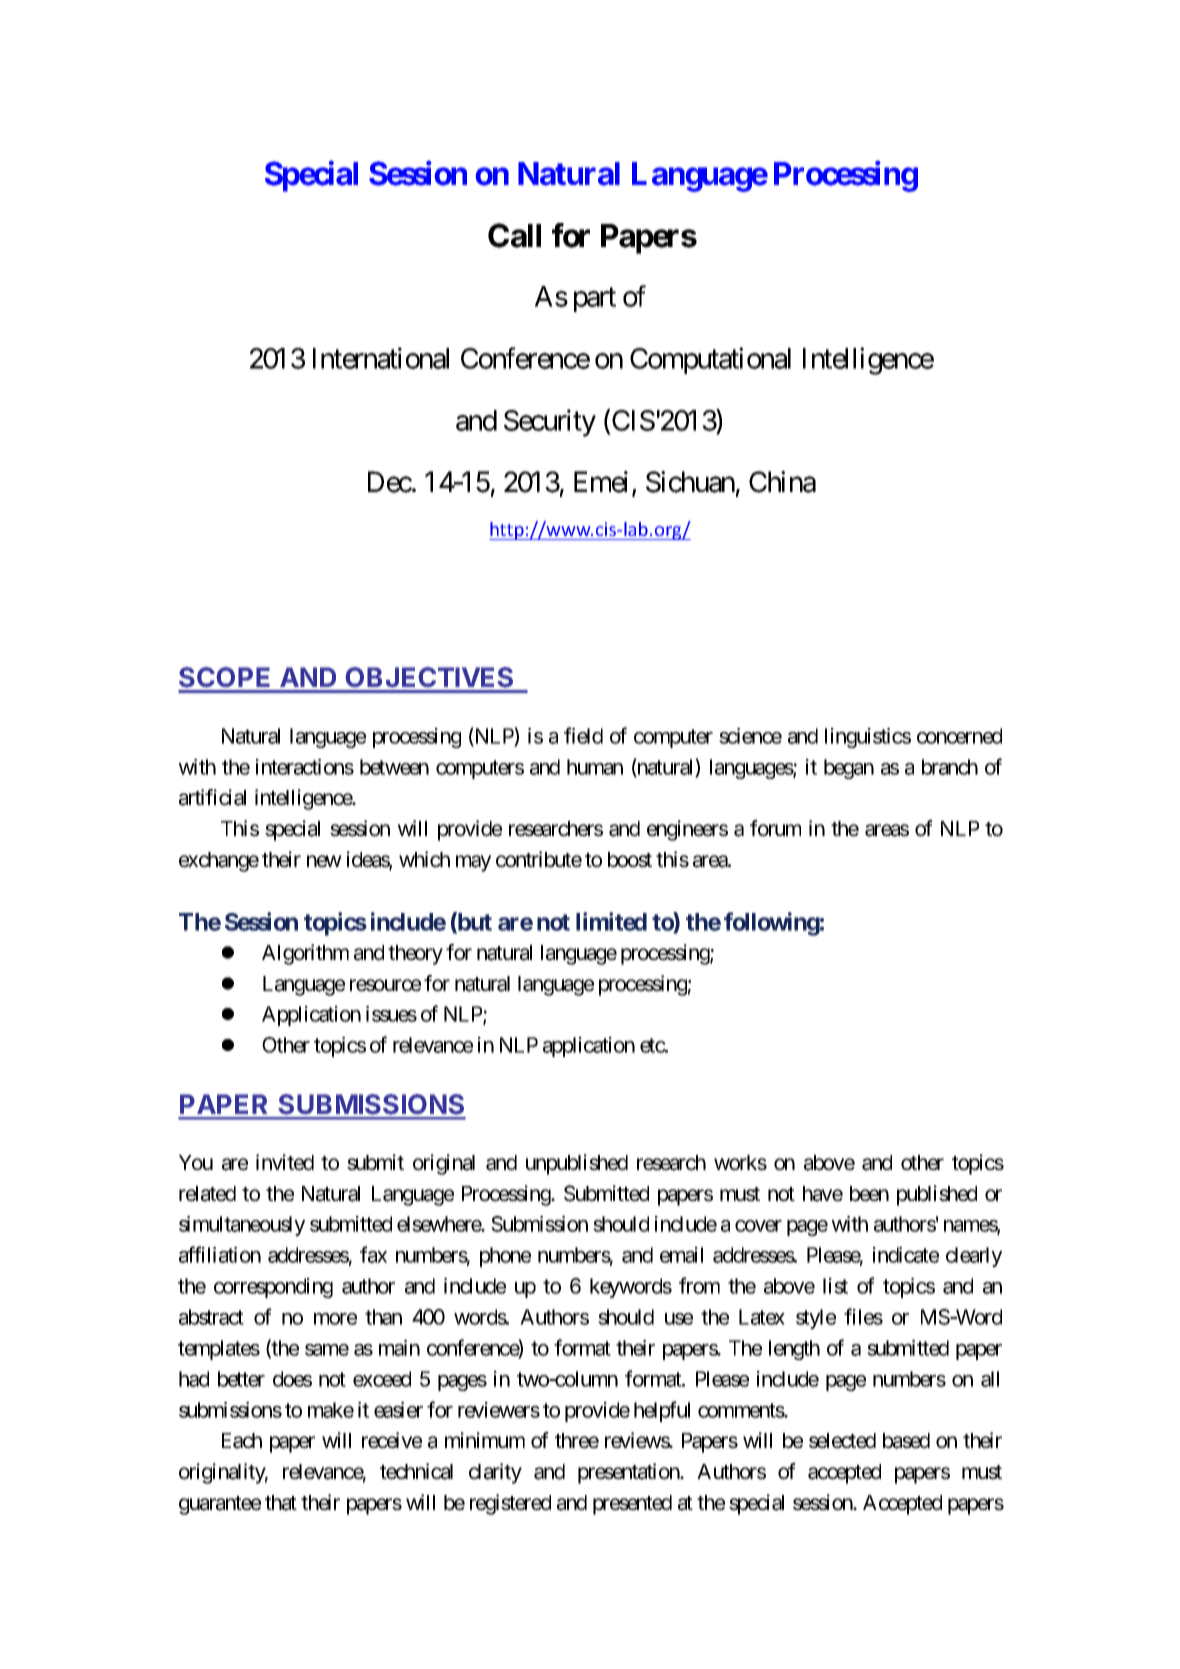 The image size is (1180, 1669). What do you see at coordinates (595, 300) in the image?
I see `part` at bounding box center [595, 300].
